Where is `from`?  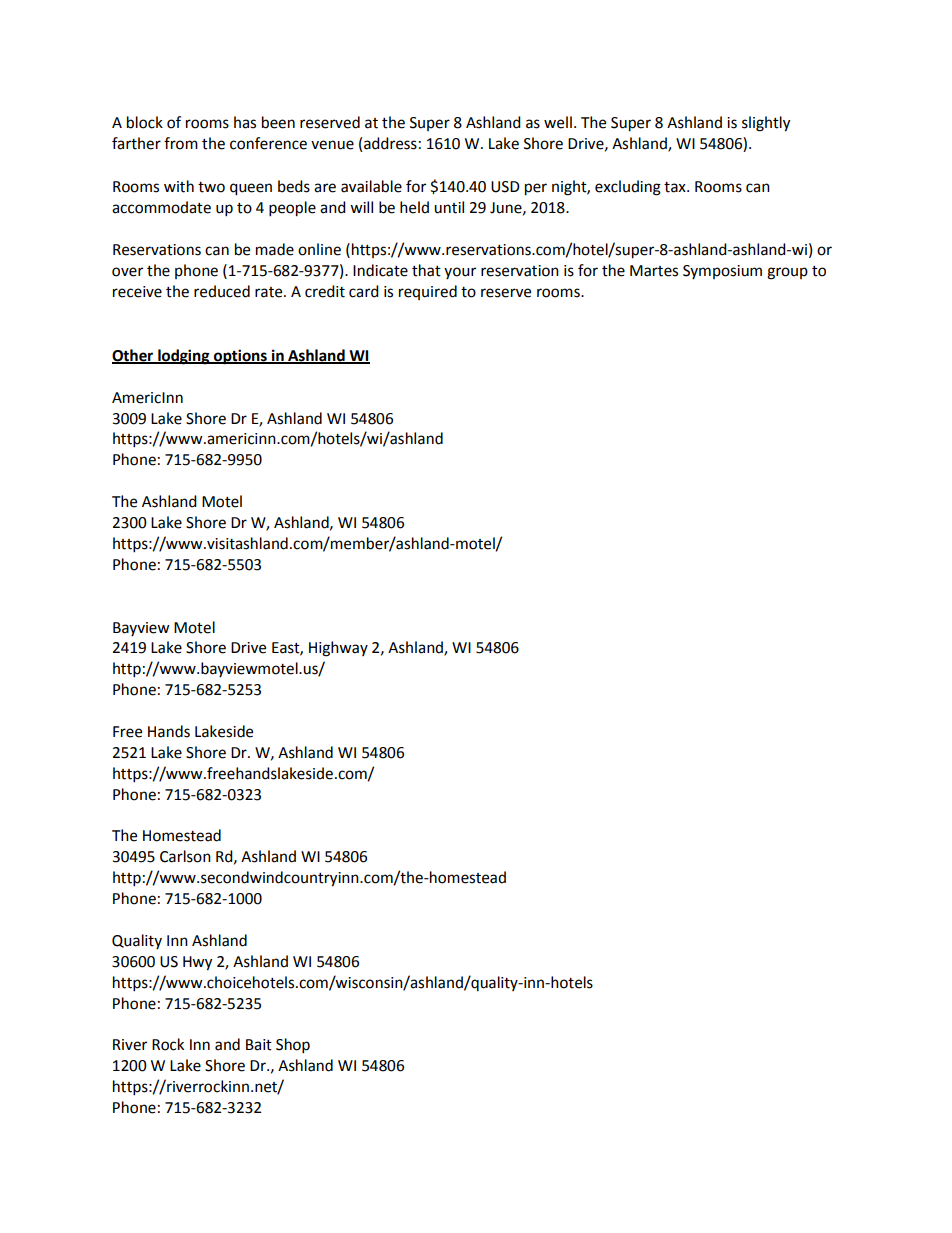 from is located at coordinates (181, 143).
